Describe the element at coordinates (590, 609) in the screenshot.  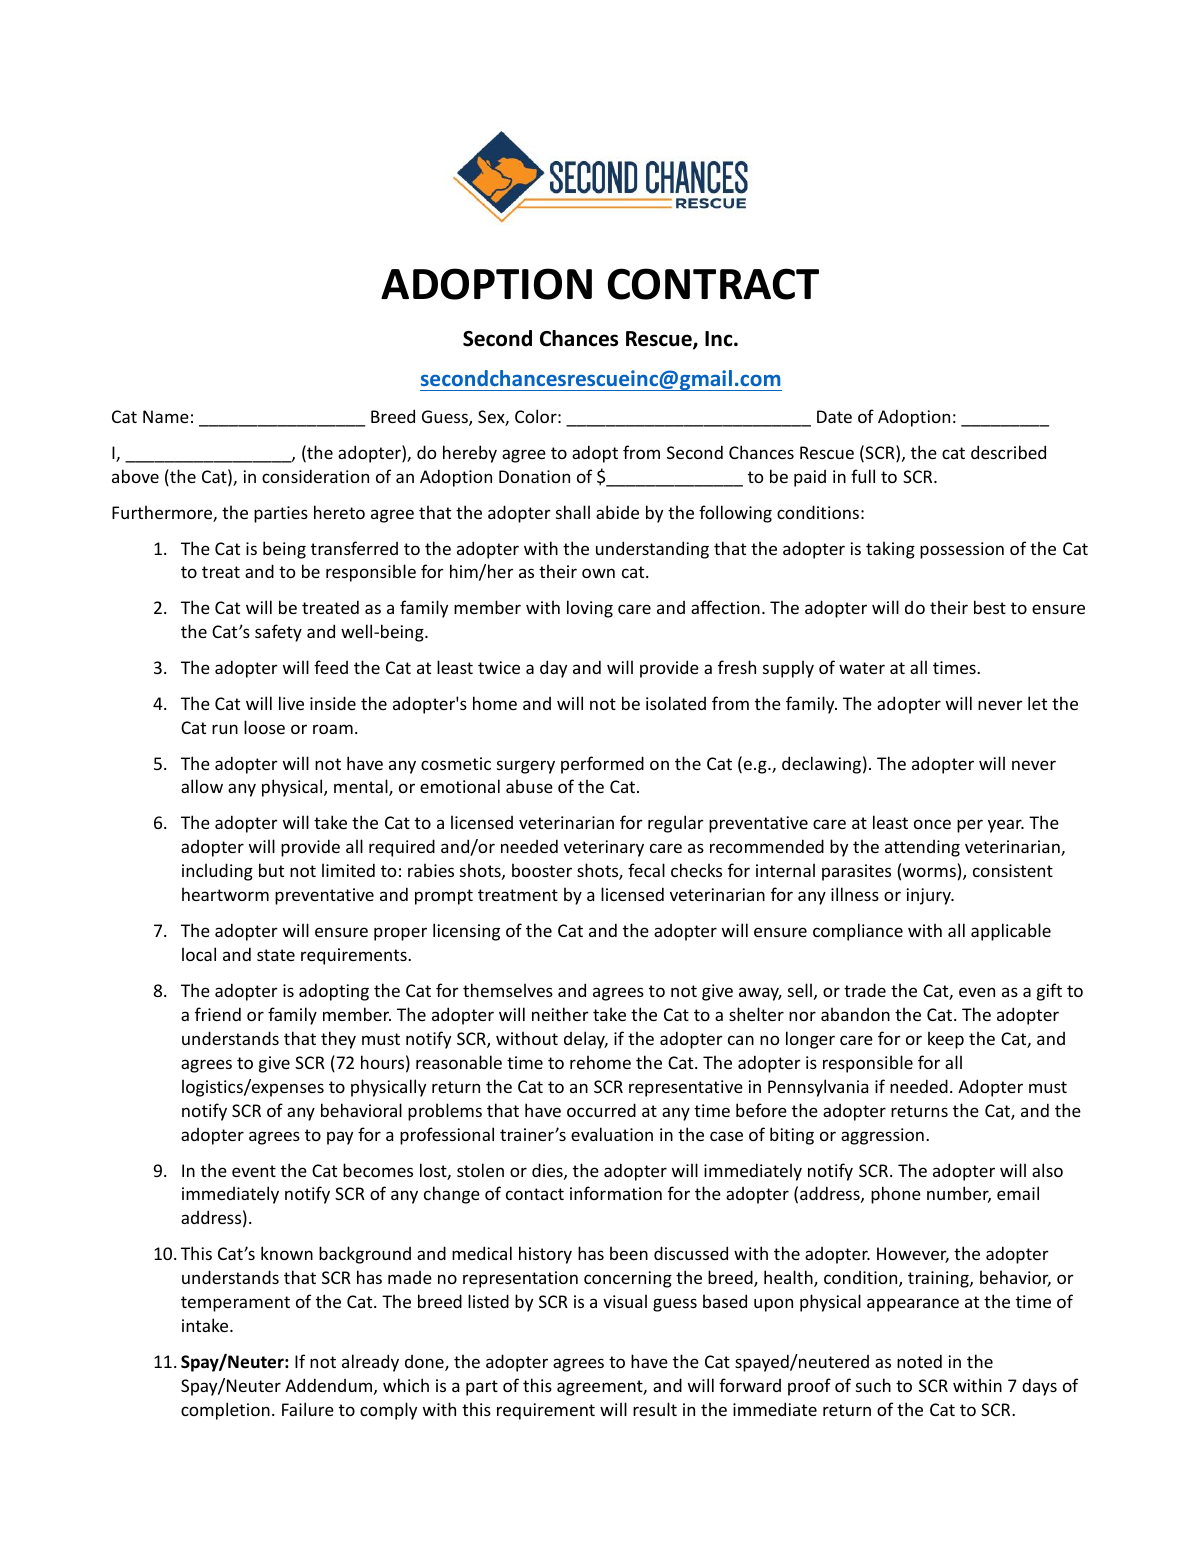
I see `loving` at that location.
